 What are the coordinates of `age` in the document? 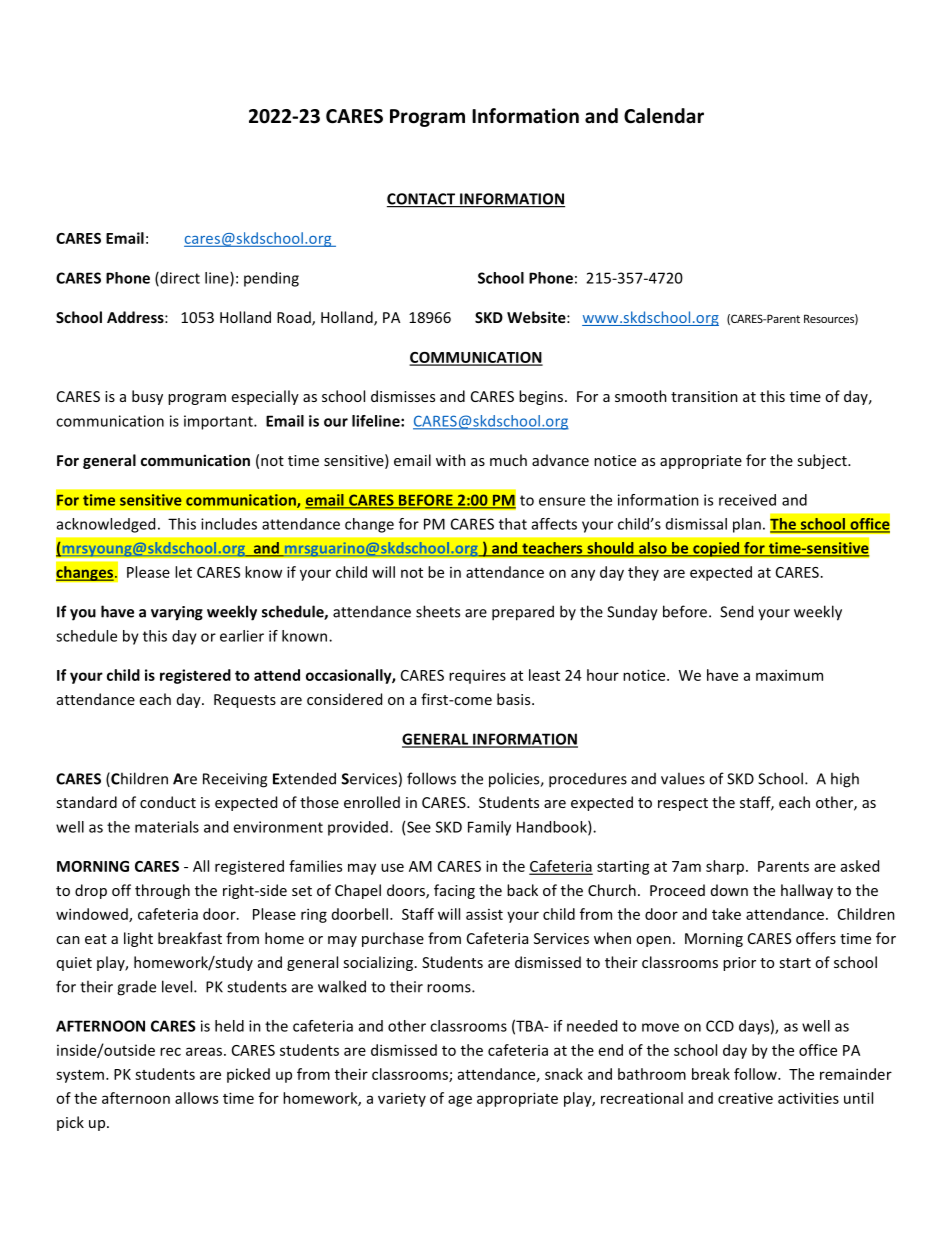 It's located at (460, 1101).
